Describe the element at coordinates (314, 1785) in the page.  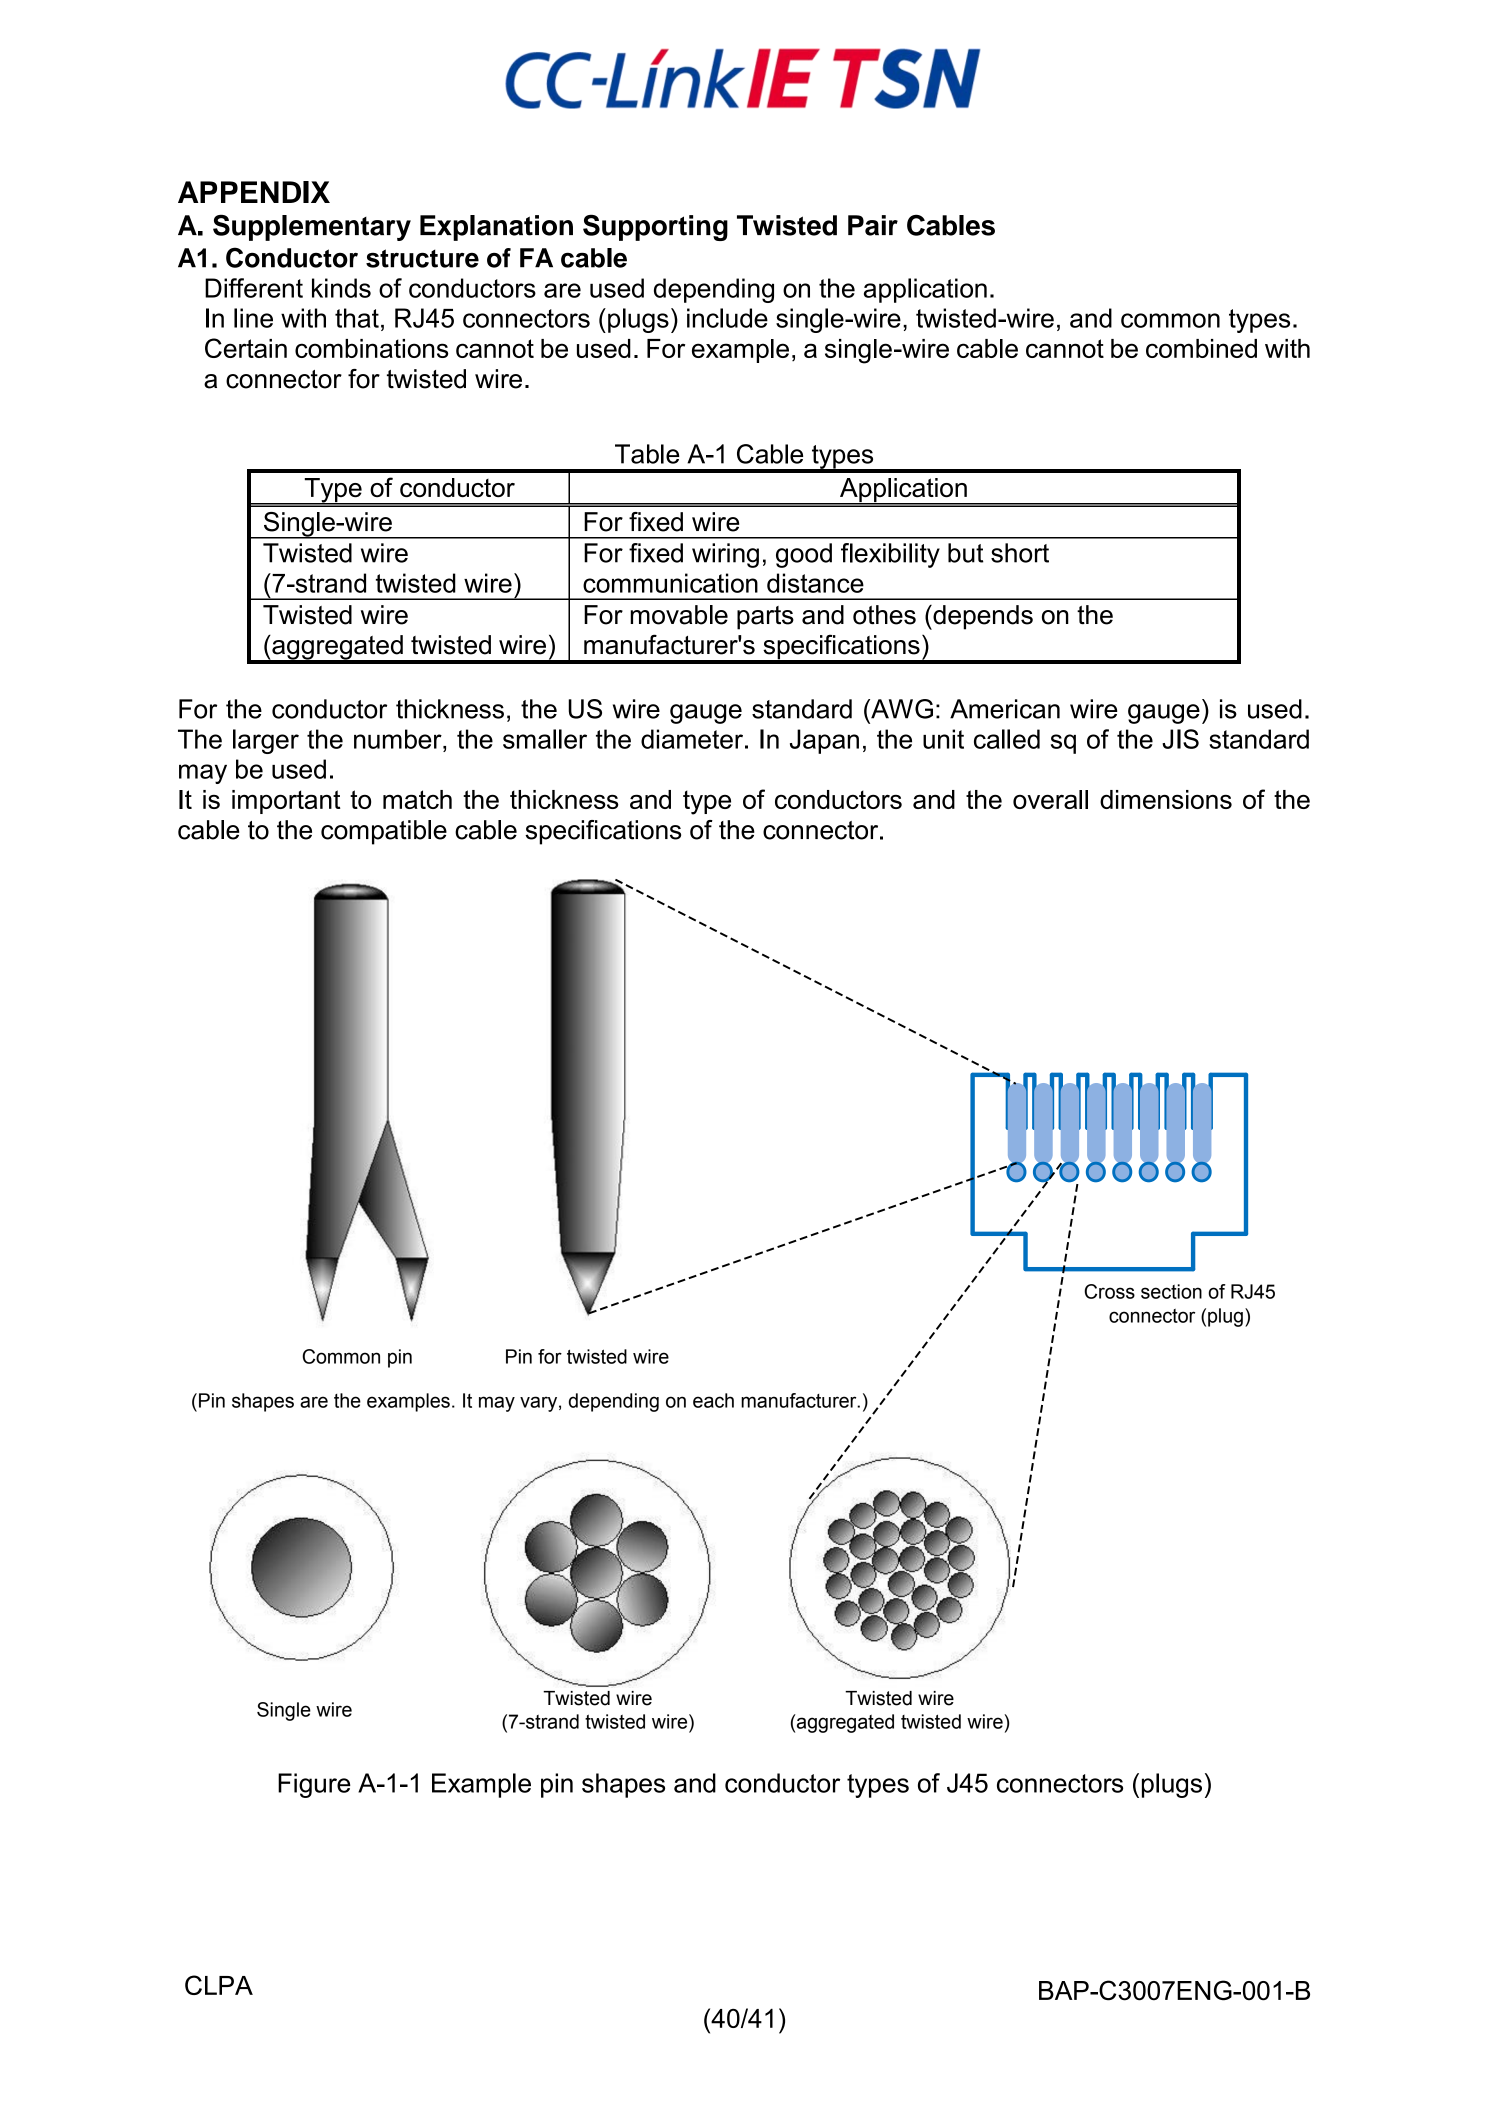
I see `Figure` at that location.
